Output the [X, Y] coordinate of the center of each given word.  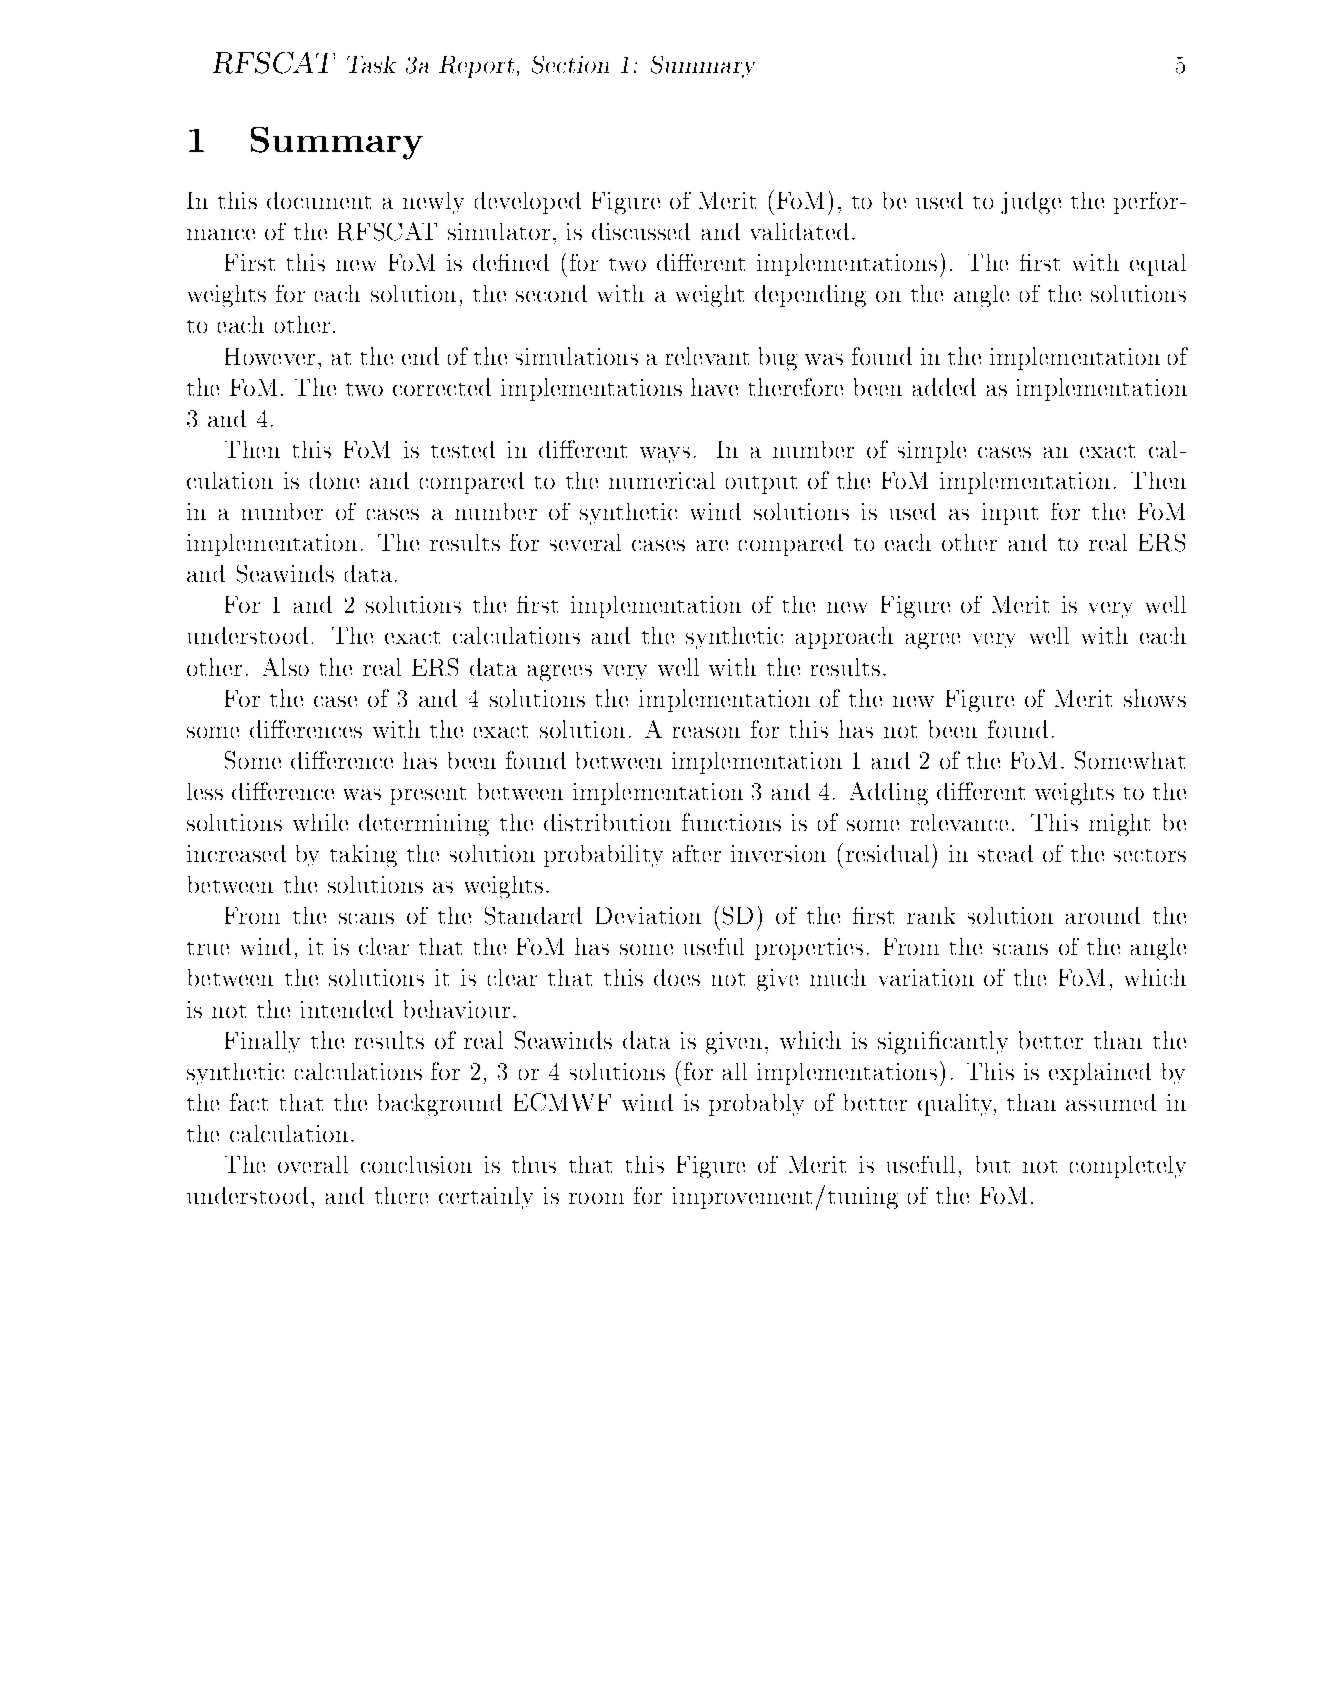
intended [347, 1009]
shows [1155, 698]
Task [371, 64]
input [1010, 514]
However [270, 356]
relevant [707, 356]
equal [1158, 265]
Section [570, 65]
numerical [662, 480]
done [334, 480]
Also [286, 667]
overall [313, 1164]
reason [706, 732]
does [677, 977]
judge [1031, 203]
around [1103, 915]
